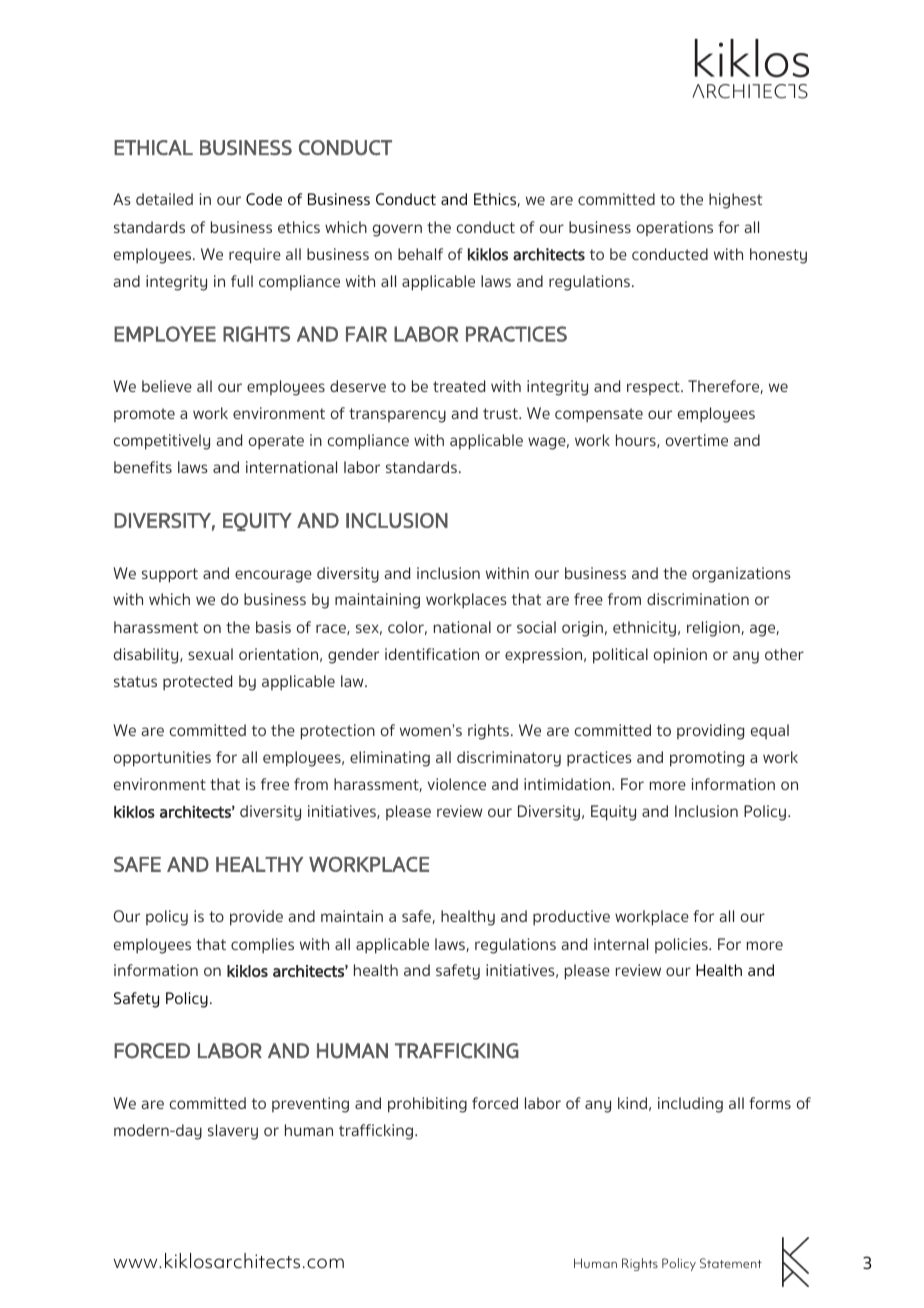  I want to click on highest, so click(735, 201).
